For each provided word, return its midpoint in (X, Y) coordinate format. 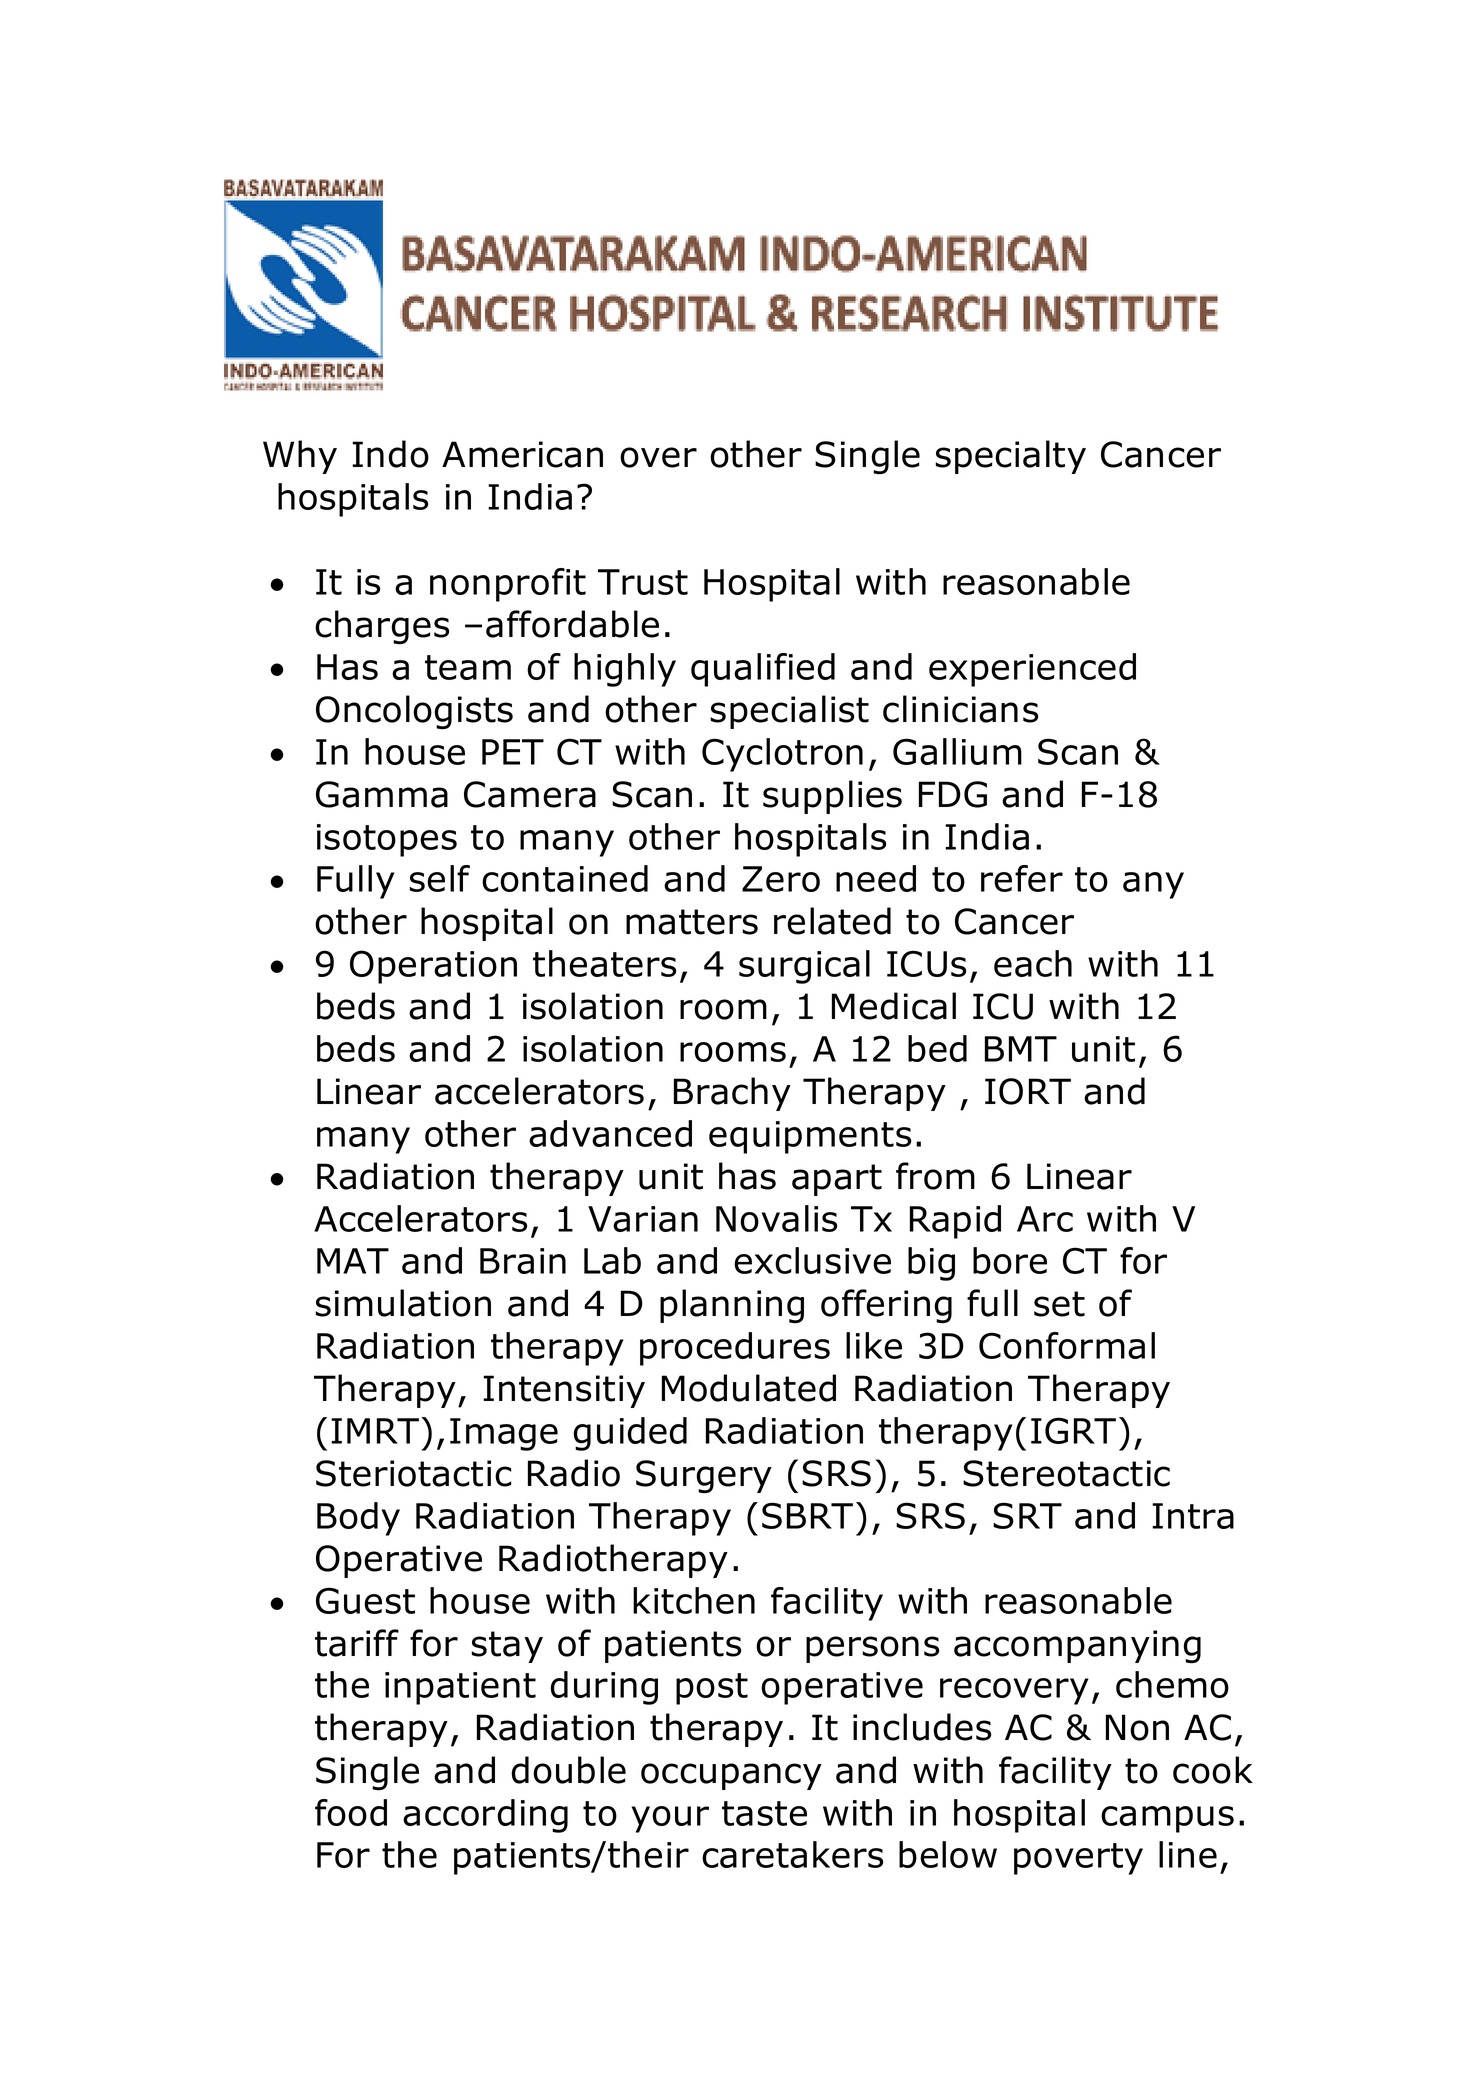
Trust (643, 582)
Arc (1045, 1219)
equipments (810, 1137)
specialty (1011, 457)
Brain (523, 1261)
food (351, 1812)
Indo (390, 454)
